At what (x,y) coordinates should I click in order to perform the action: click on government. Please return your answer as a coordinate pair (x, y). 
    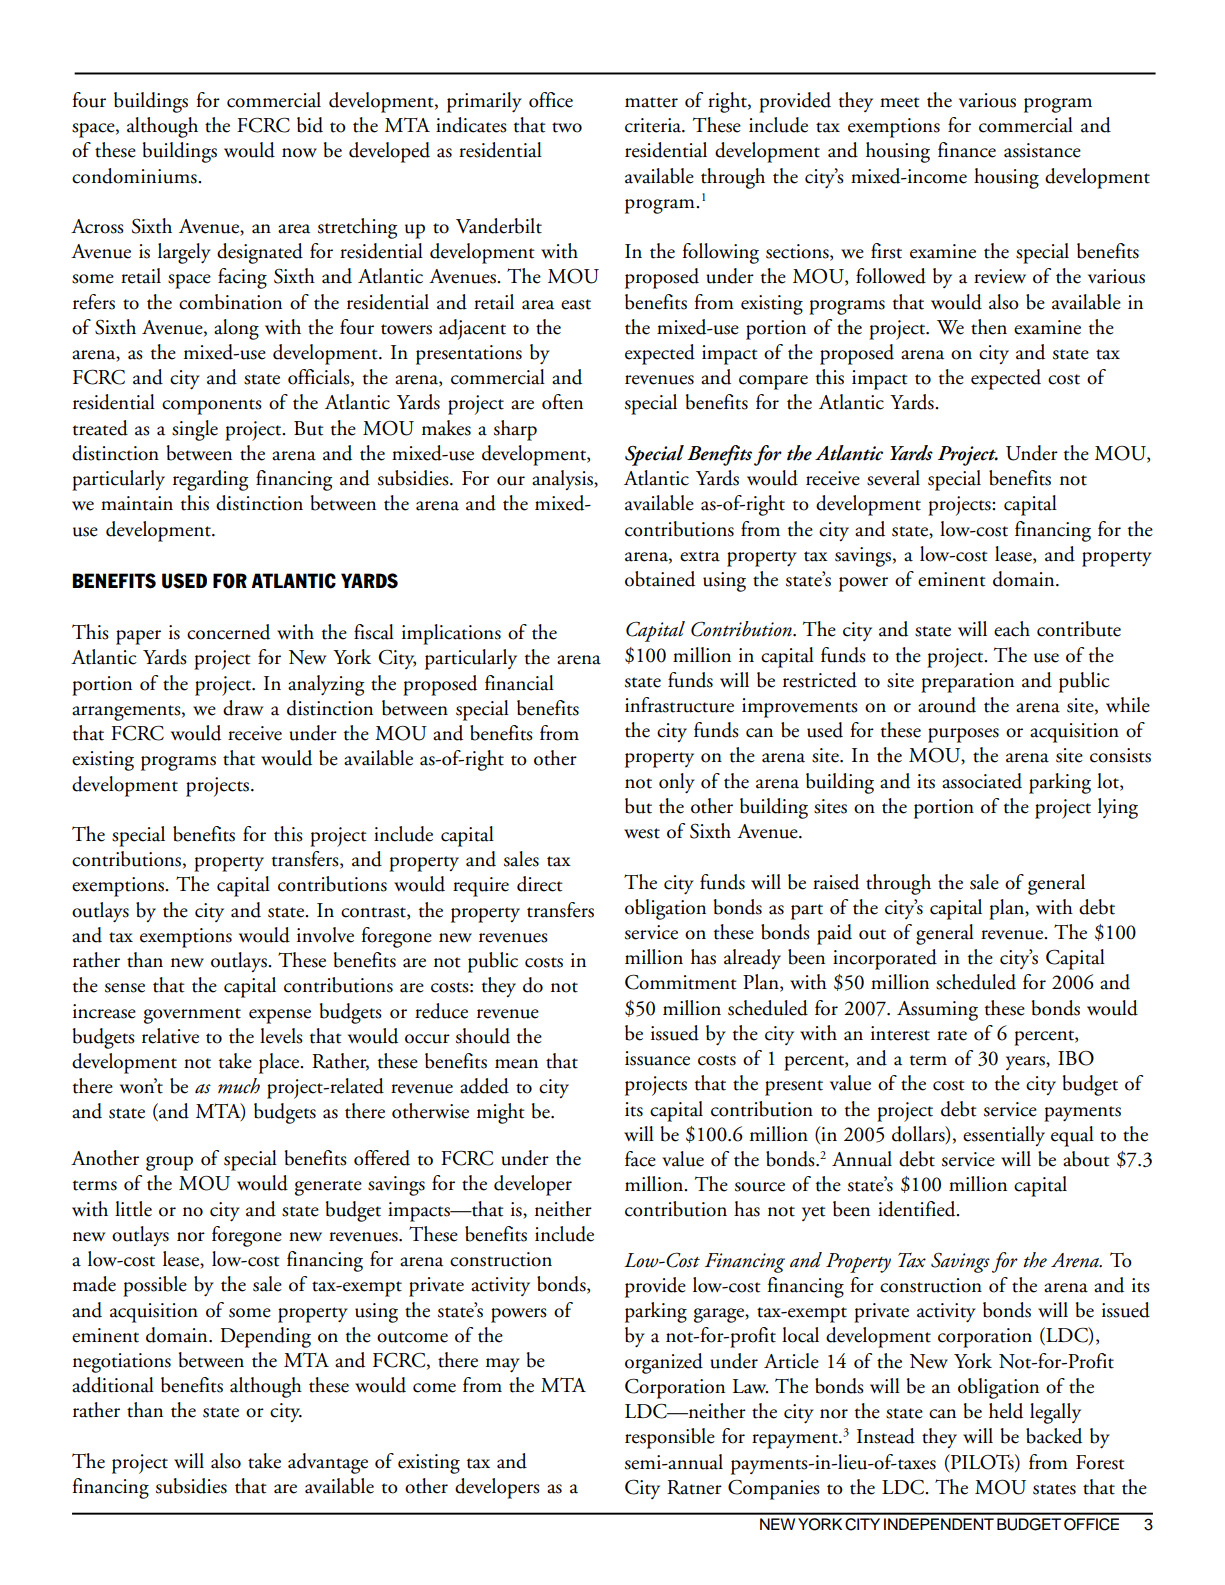
    Looking at the image, I should click on (192, 1016).
